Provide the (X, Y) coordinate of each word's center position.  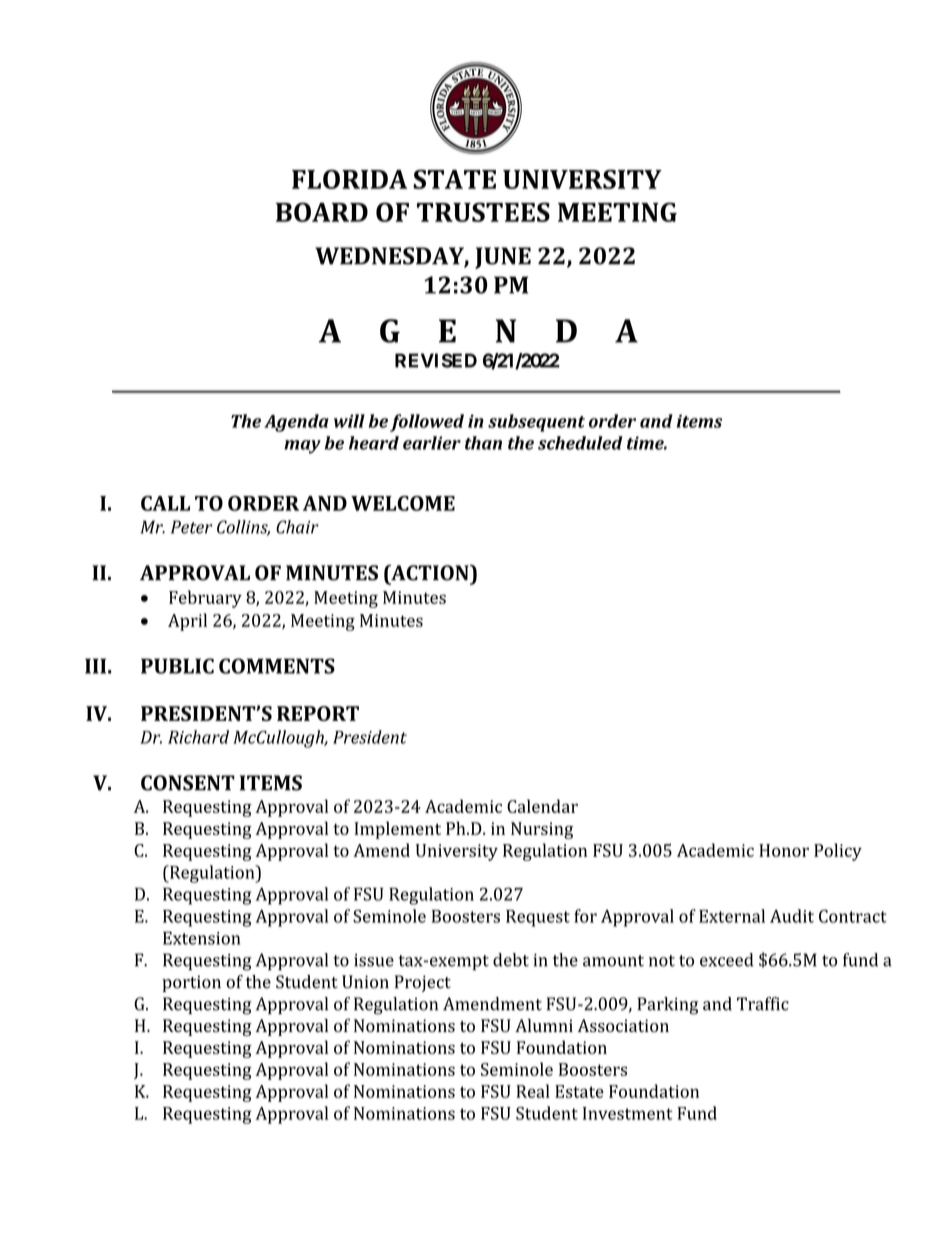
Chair (297, 527)
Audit (792, 916)
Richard (198, 737)
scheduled (580, 443)
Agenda (296, 423)
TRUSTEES (483, 212)
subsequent (536, 423)
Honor (784, 850)
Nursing (542, 830)
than (483, 443)
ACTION (430, 572)
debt (511, 960)
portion (191, 983)
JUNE (503, 258)
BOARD (322, 212)
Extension (201, 938)
